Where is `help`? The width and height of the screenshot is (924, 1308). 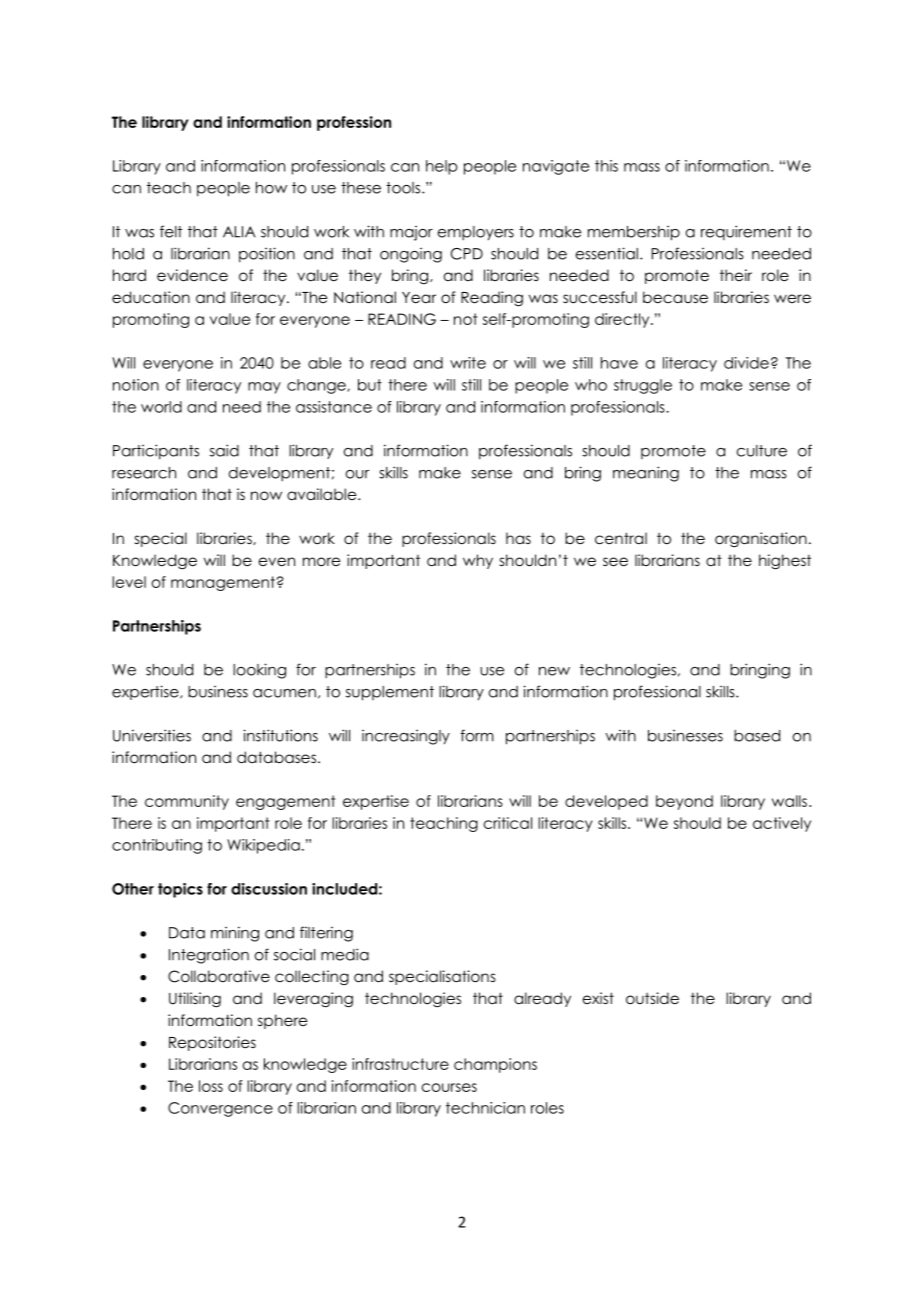 help is located at coordinates (442, 167).
